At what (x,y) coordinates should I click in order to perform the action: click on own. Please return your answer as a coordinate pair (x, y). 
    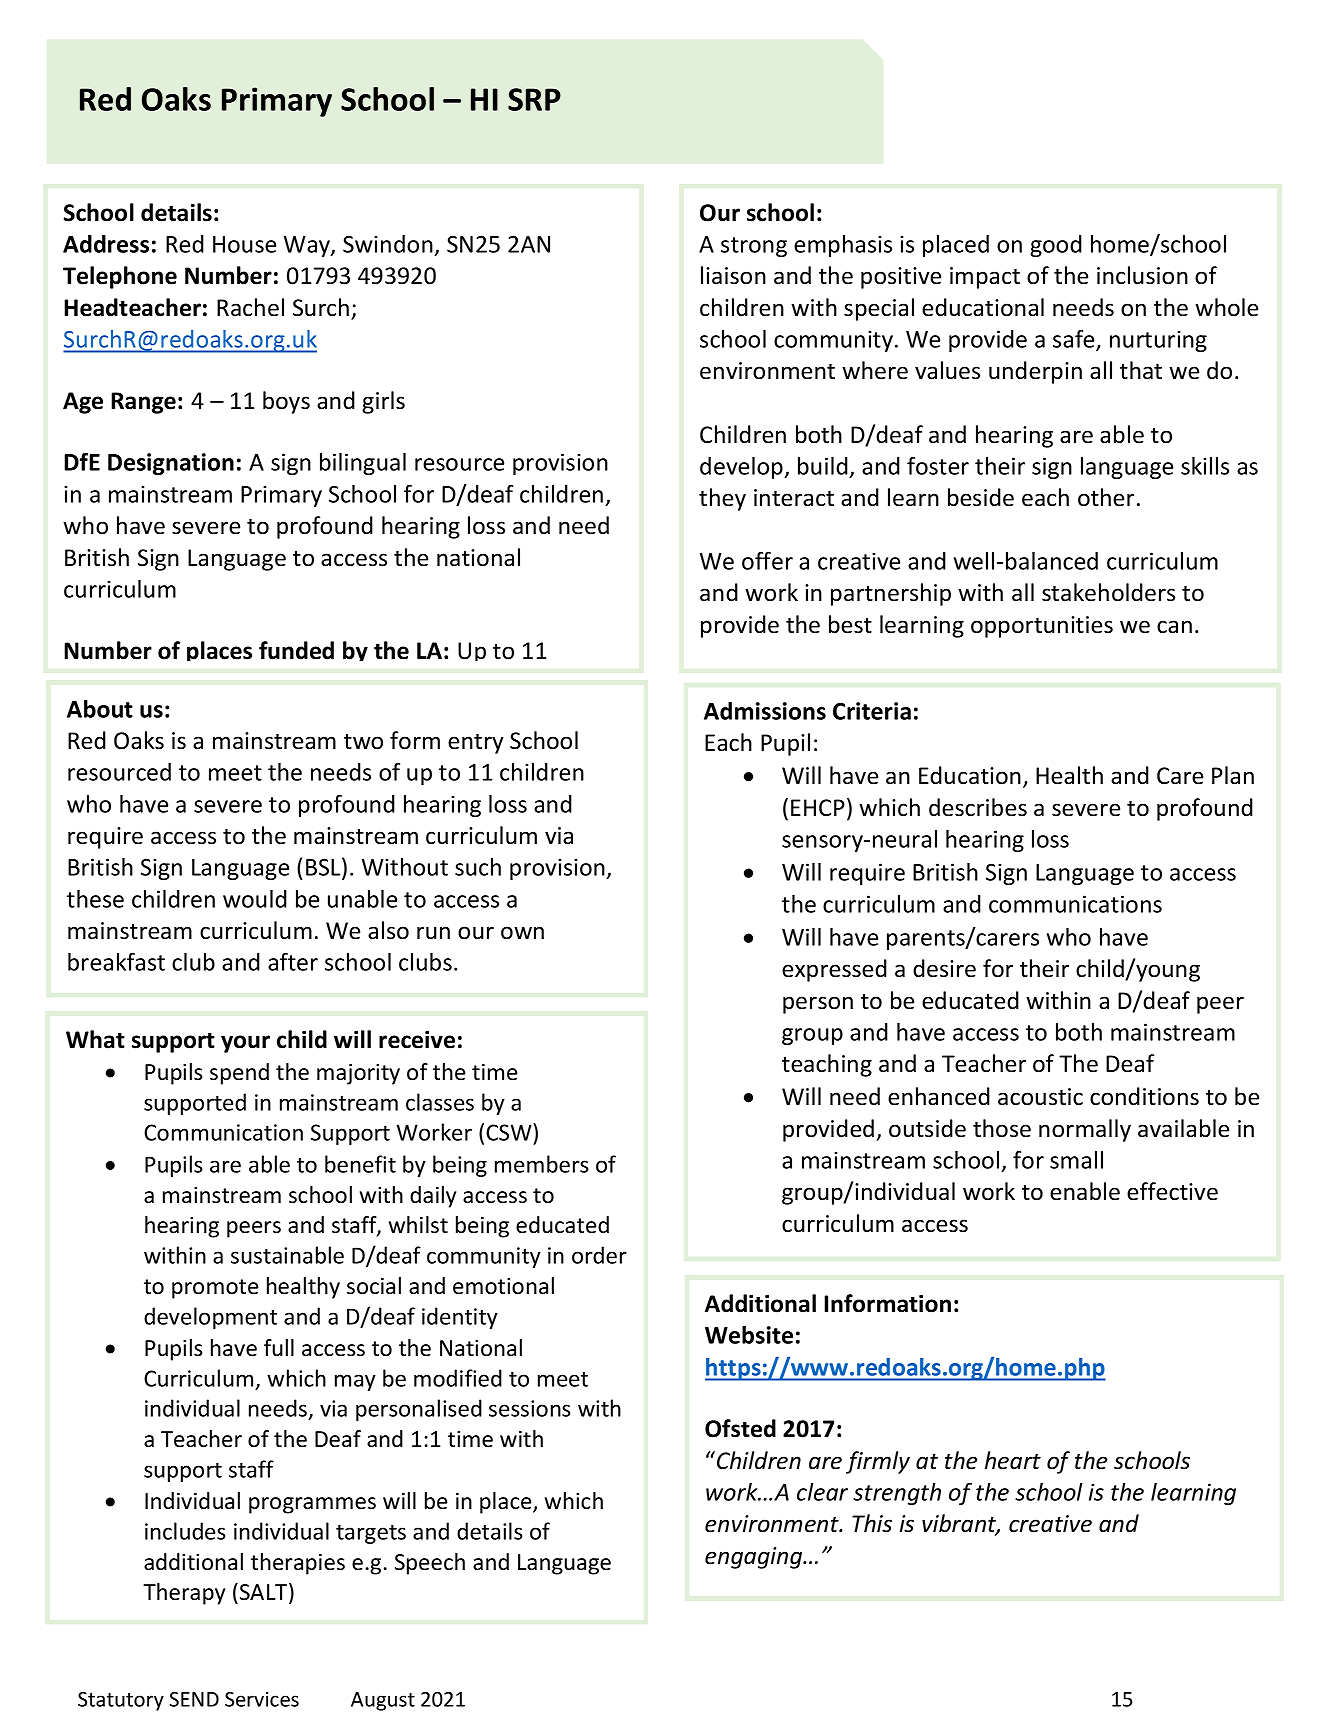
    Looking at the image, I should click on (522, 933).
